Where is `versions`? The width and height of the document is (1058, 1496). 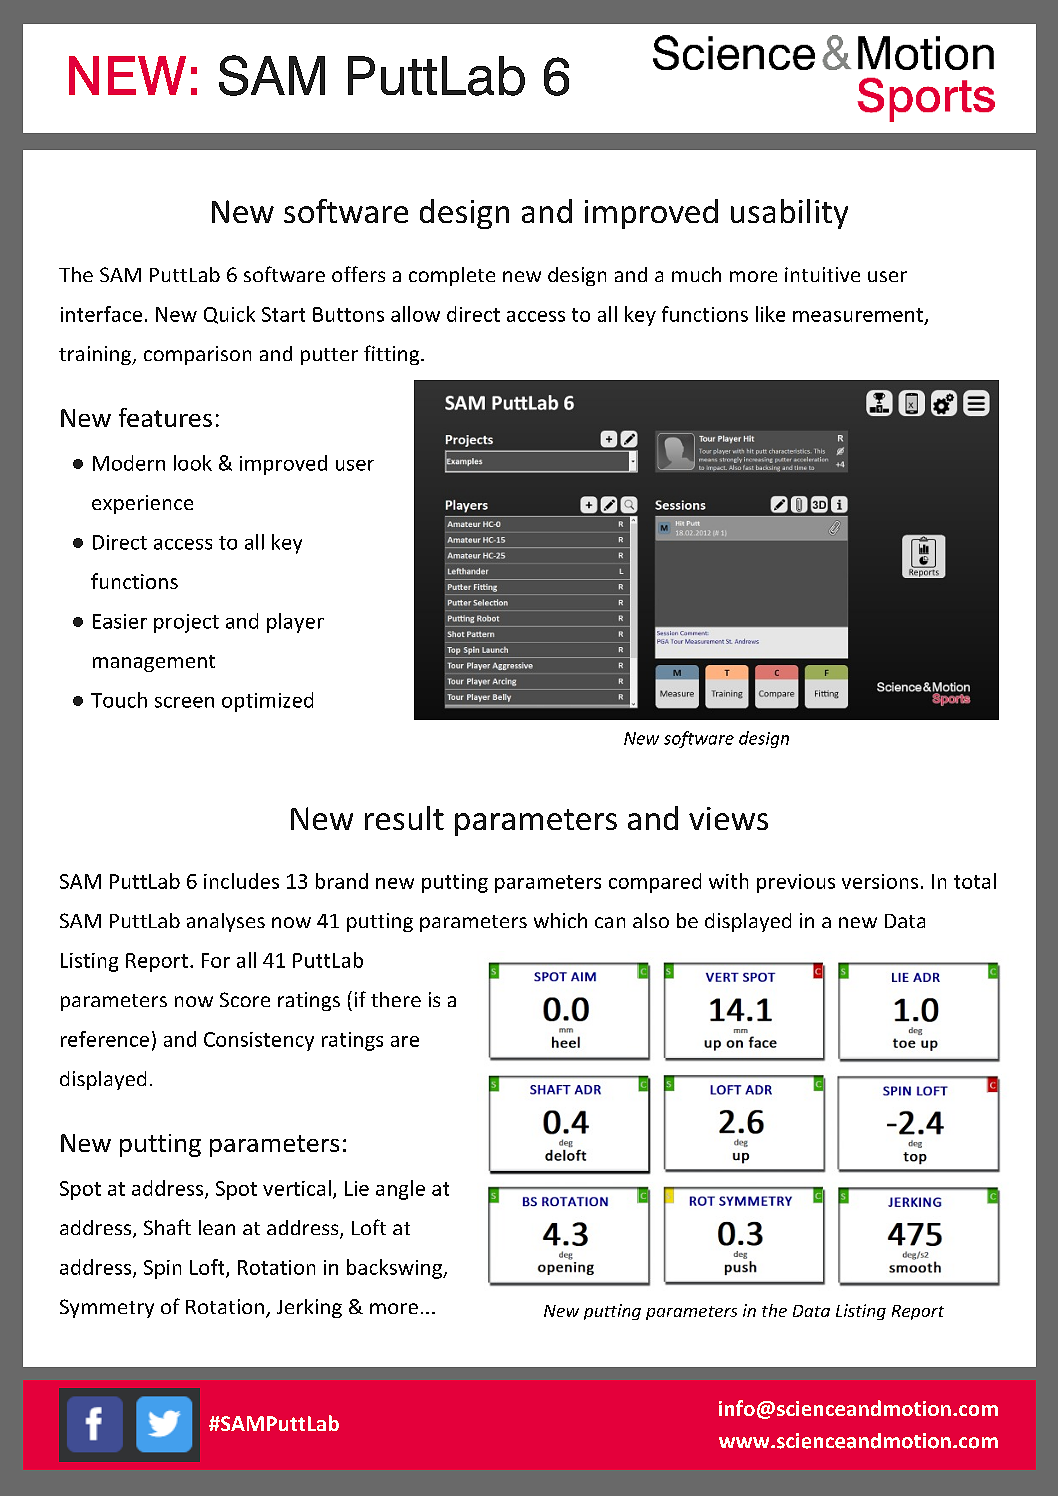 versions is located at coordinates (880, 881).
